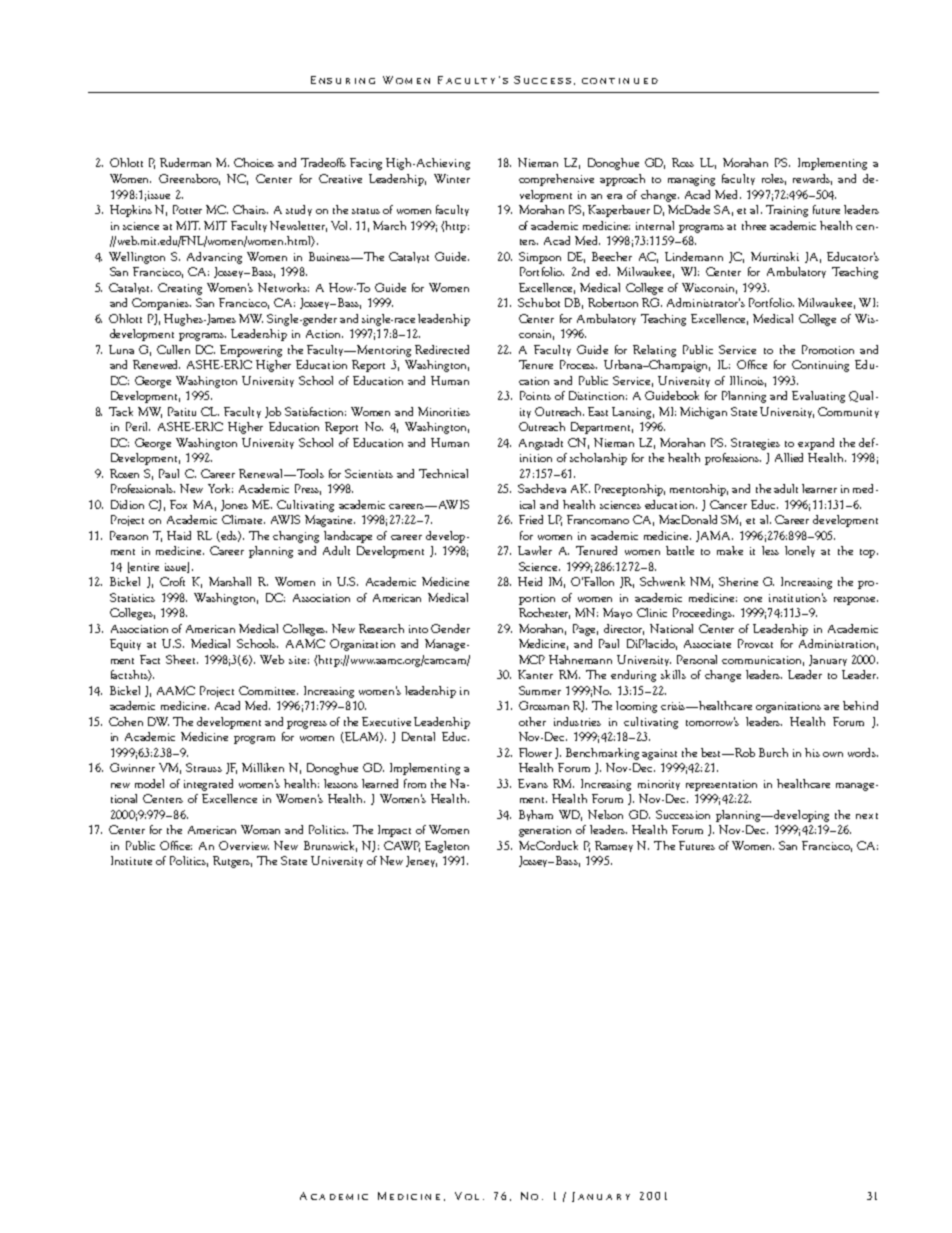  What do you see at coordinates (273, 412) in the page?
I see `Job` at bounding box center [273, 412].
